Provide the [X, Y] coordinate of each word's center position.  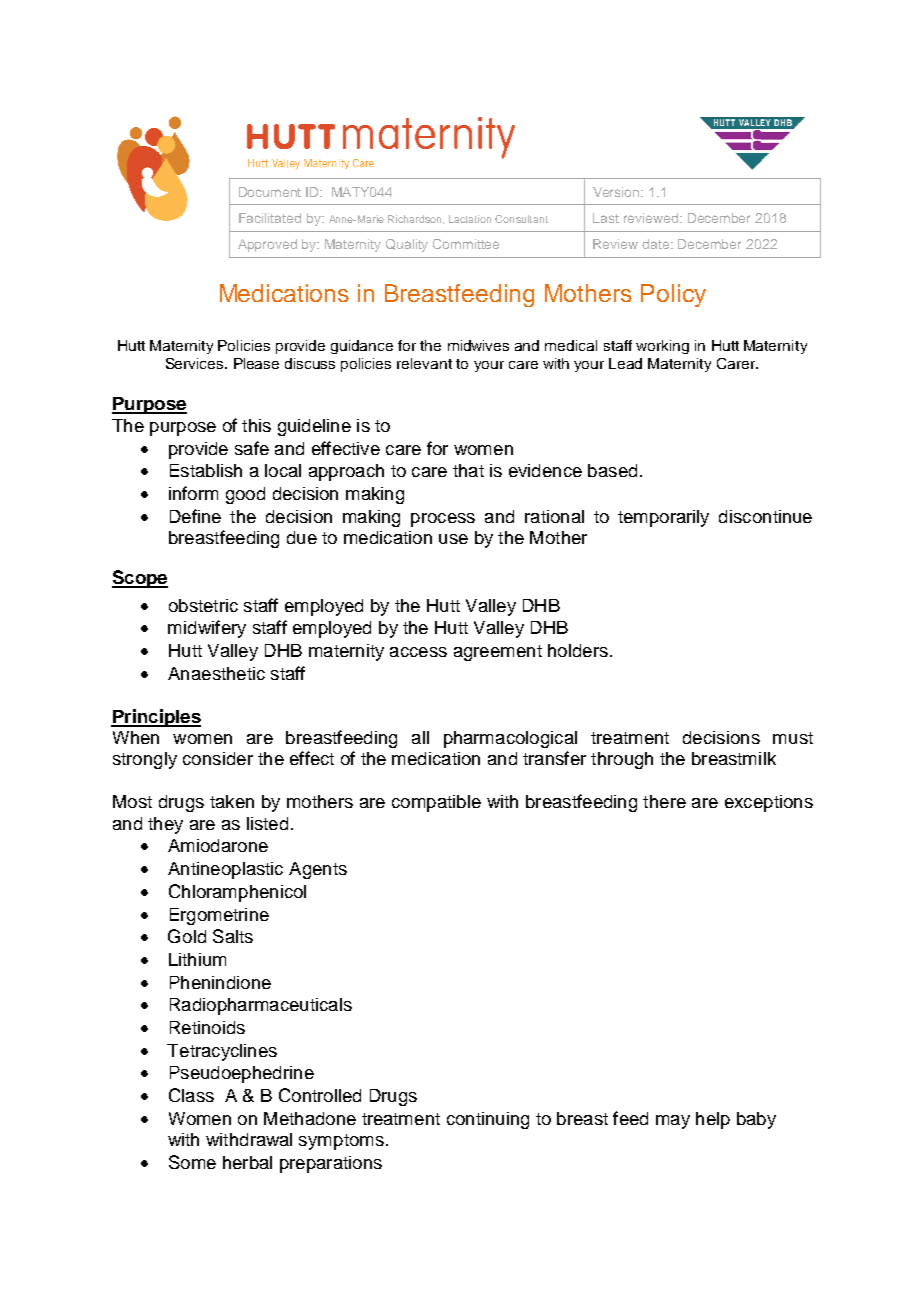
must [793, 738]
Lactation [470, 219]
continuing [488, 1120]
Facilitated [270, 218]
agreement [498, 653]
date [657, 244]
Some [192, 1162]
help [713, 1120]
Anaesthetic [216, 673]
